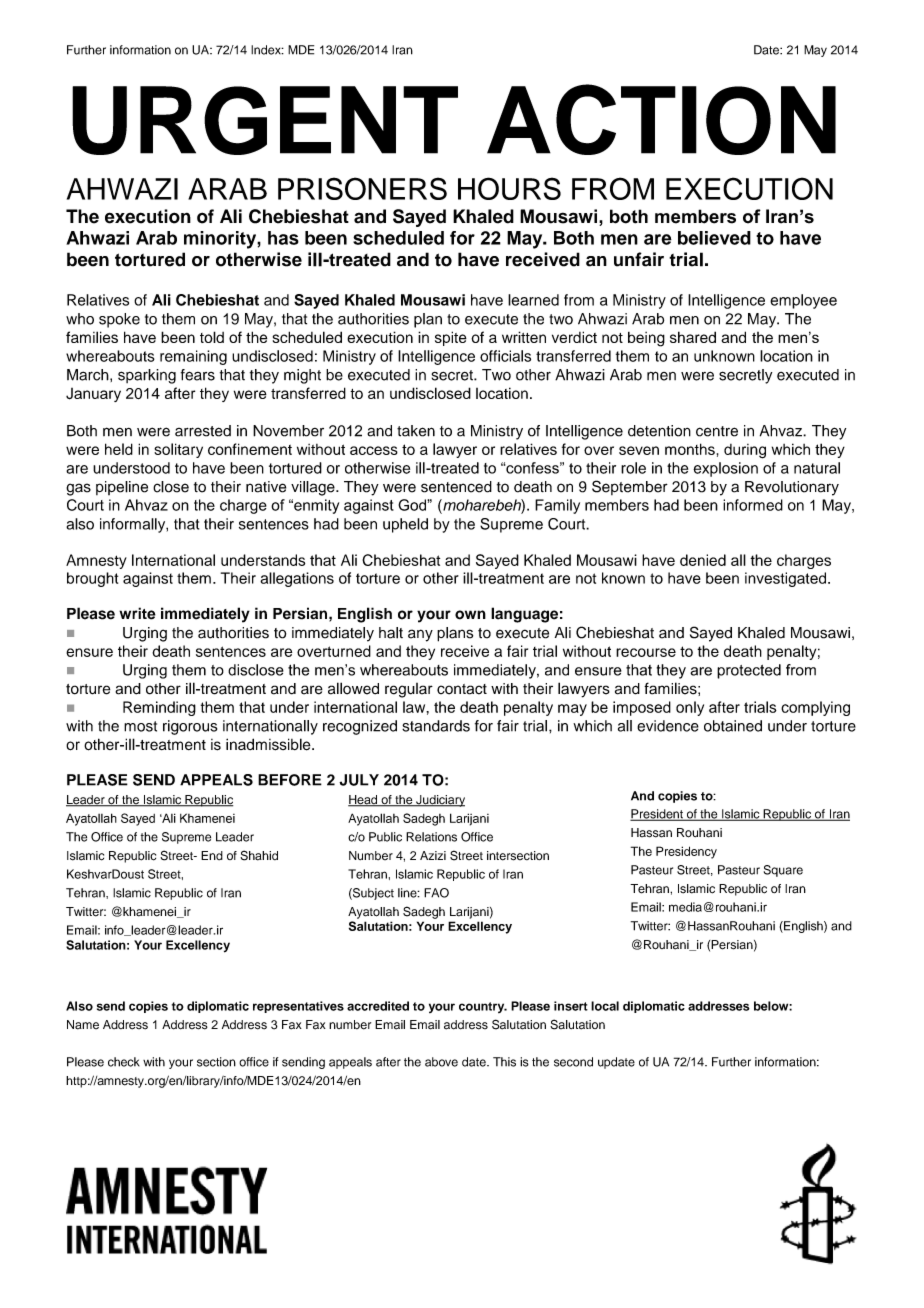 The height and width of the document is (1308, 924). Describe the element at coordinates (745, 451) in the document. I see `during` at that location.
